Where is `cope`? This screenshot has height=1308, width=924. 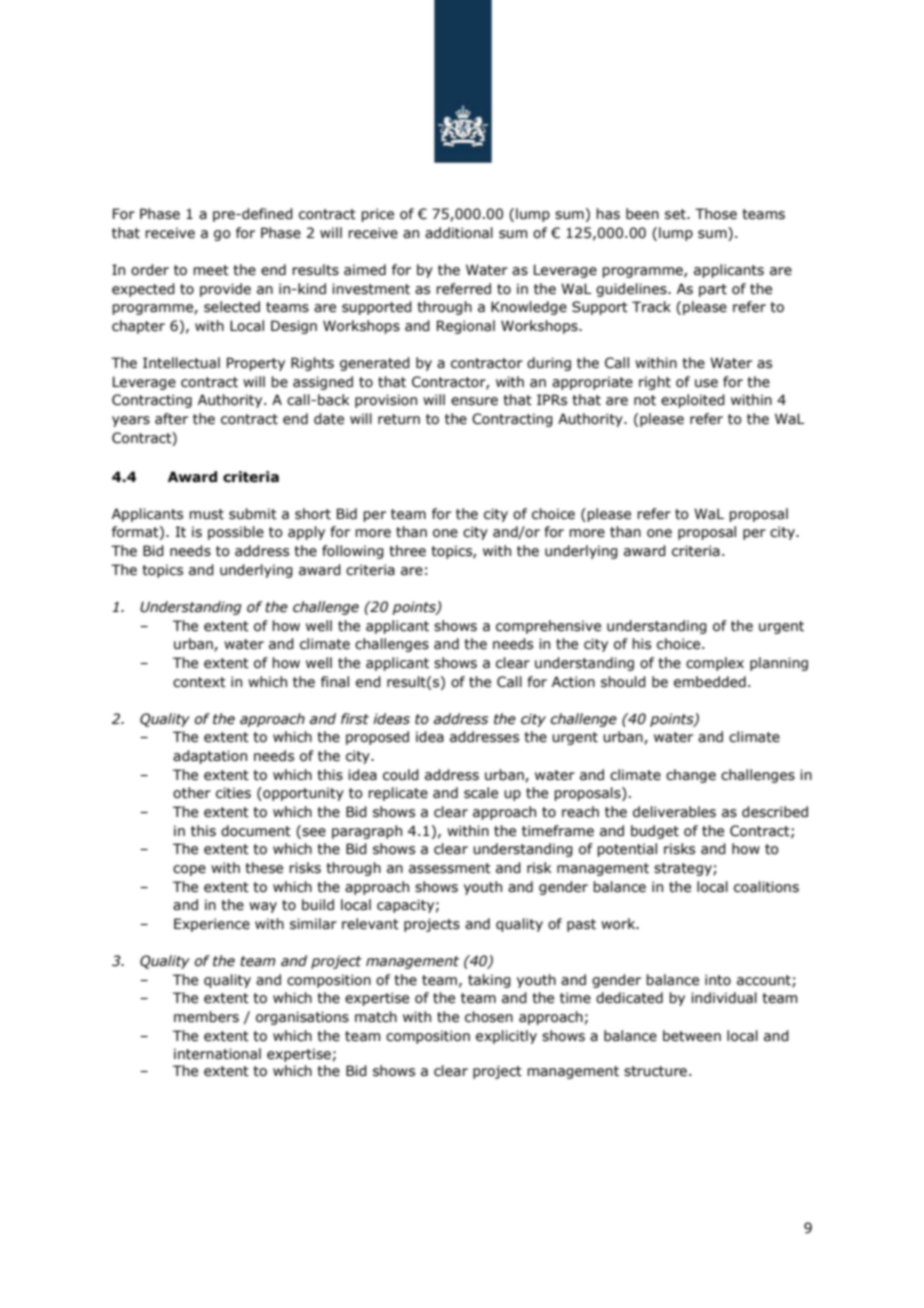 cope is located at coordinates (189, 870).
